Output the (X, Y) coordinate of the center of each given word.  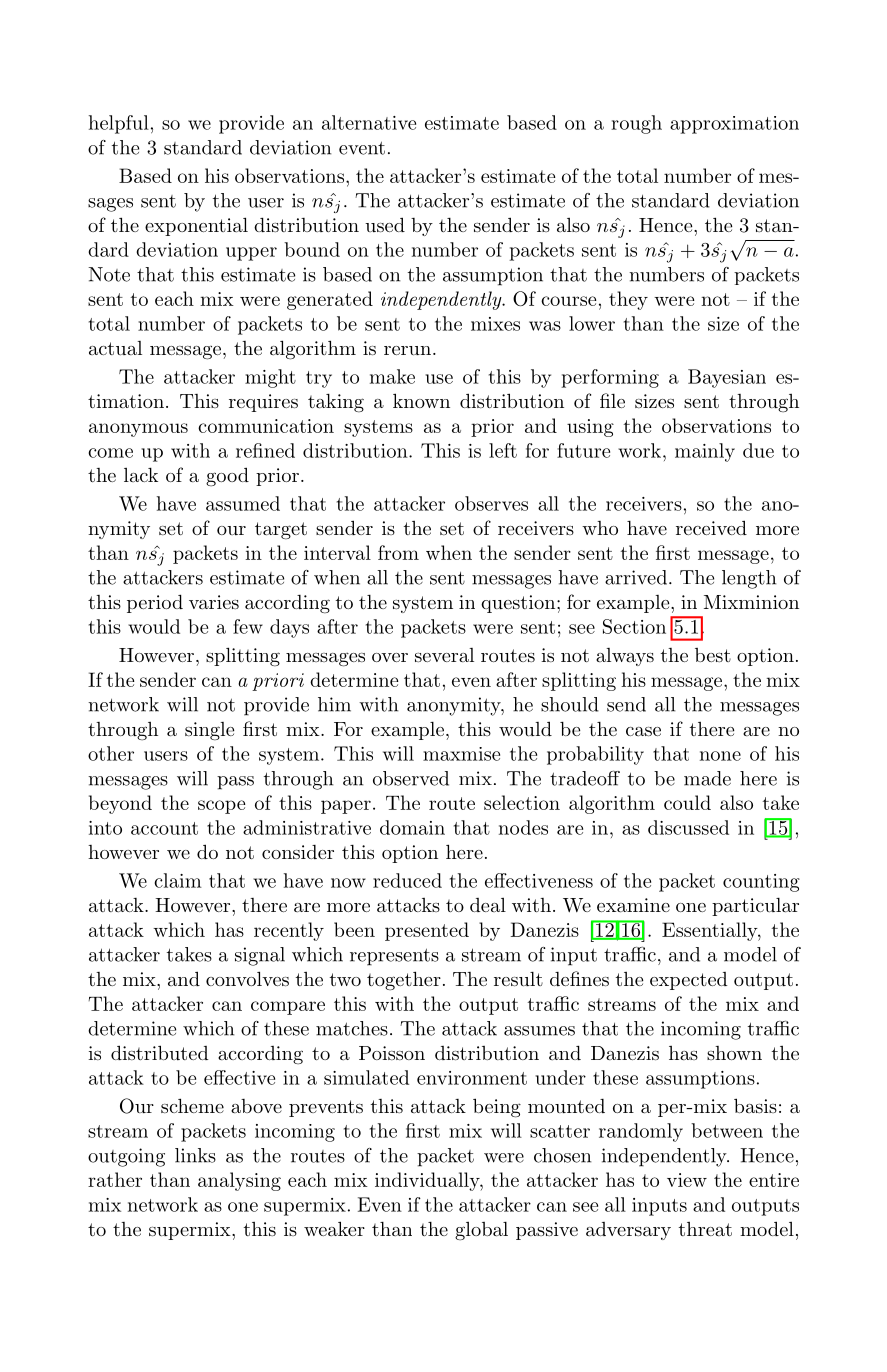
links (195, 1155)
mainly (705, 452)
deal (488, 905)
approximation (734, 125)
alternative (369, 122)
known (421, 400)
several (444, 655)
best (713, 655)
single (210, 731)
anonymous (138, 430)
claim (178, 880)
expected (689, 981)
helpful (119, 124)
